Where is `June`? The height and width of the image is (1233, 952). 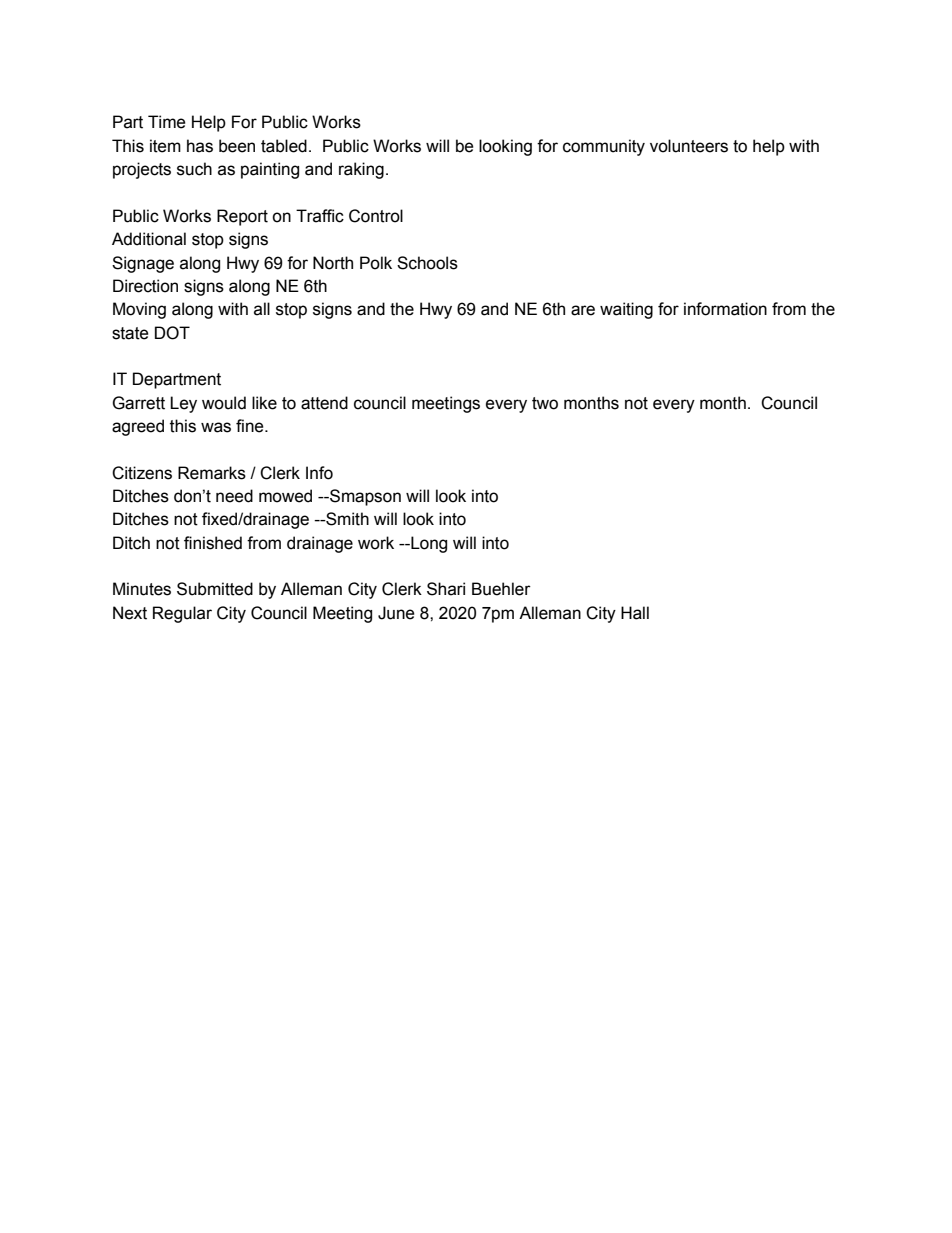
June is located at coordinates (396, 613).
